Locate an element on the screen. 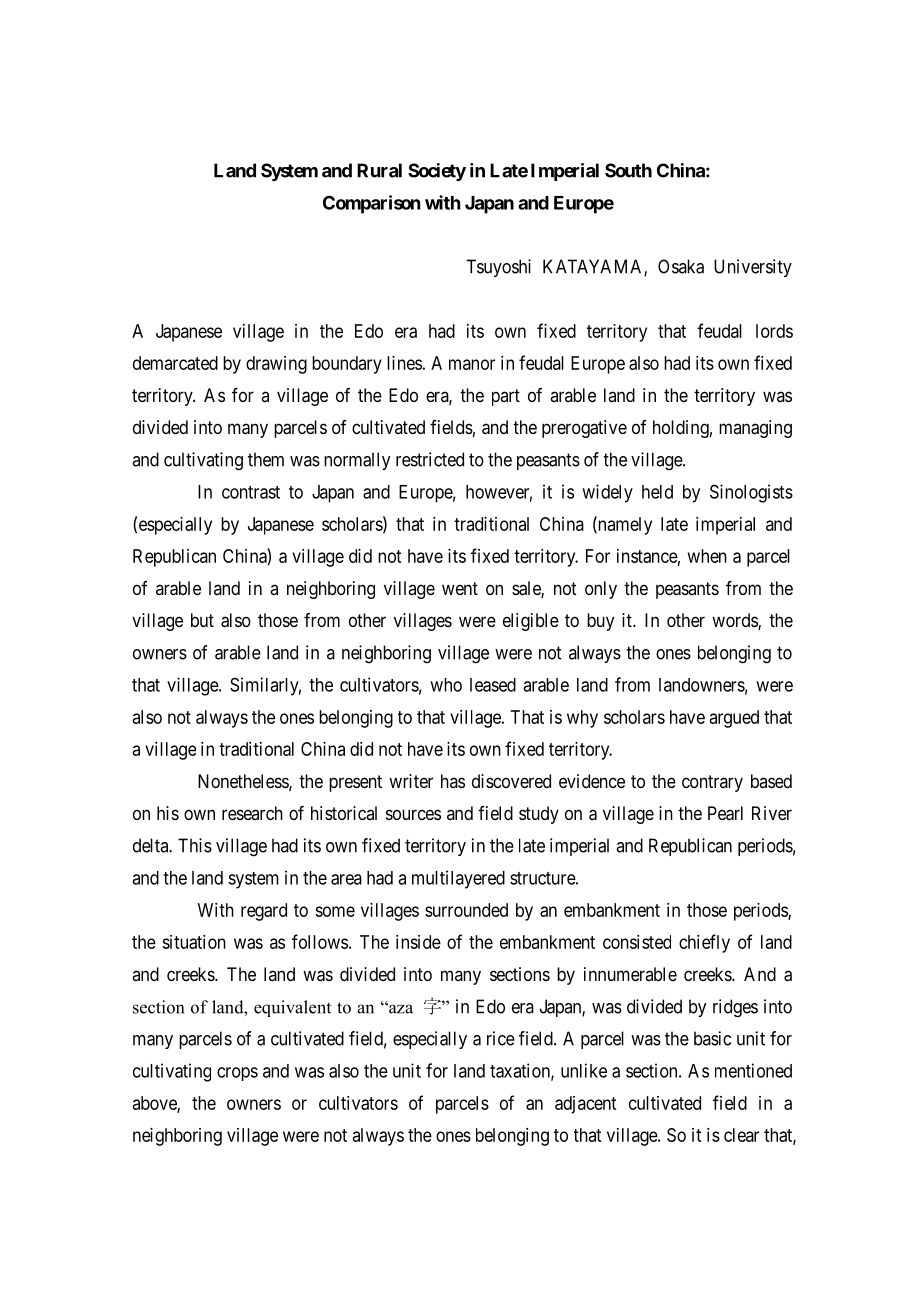 The width and height of the screenshot is (924, 1308). but is located at coordinates (202, 620).
